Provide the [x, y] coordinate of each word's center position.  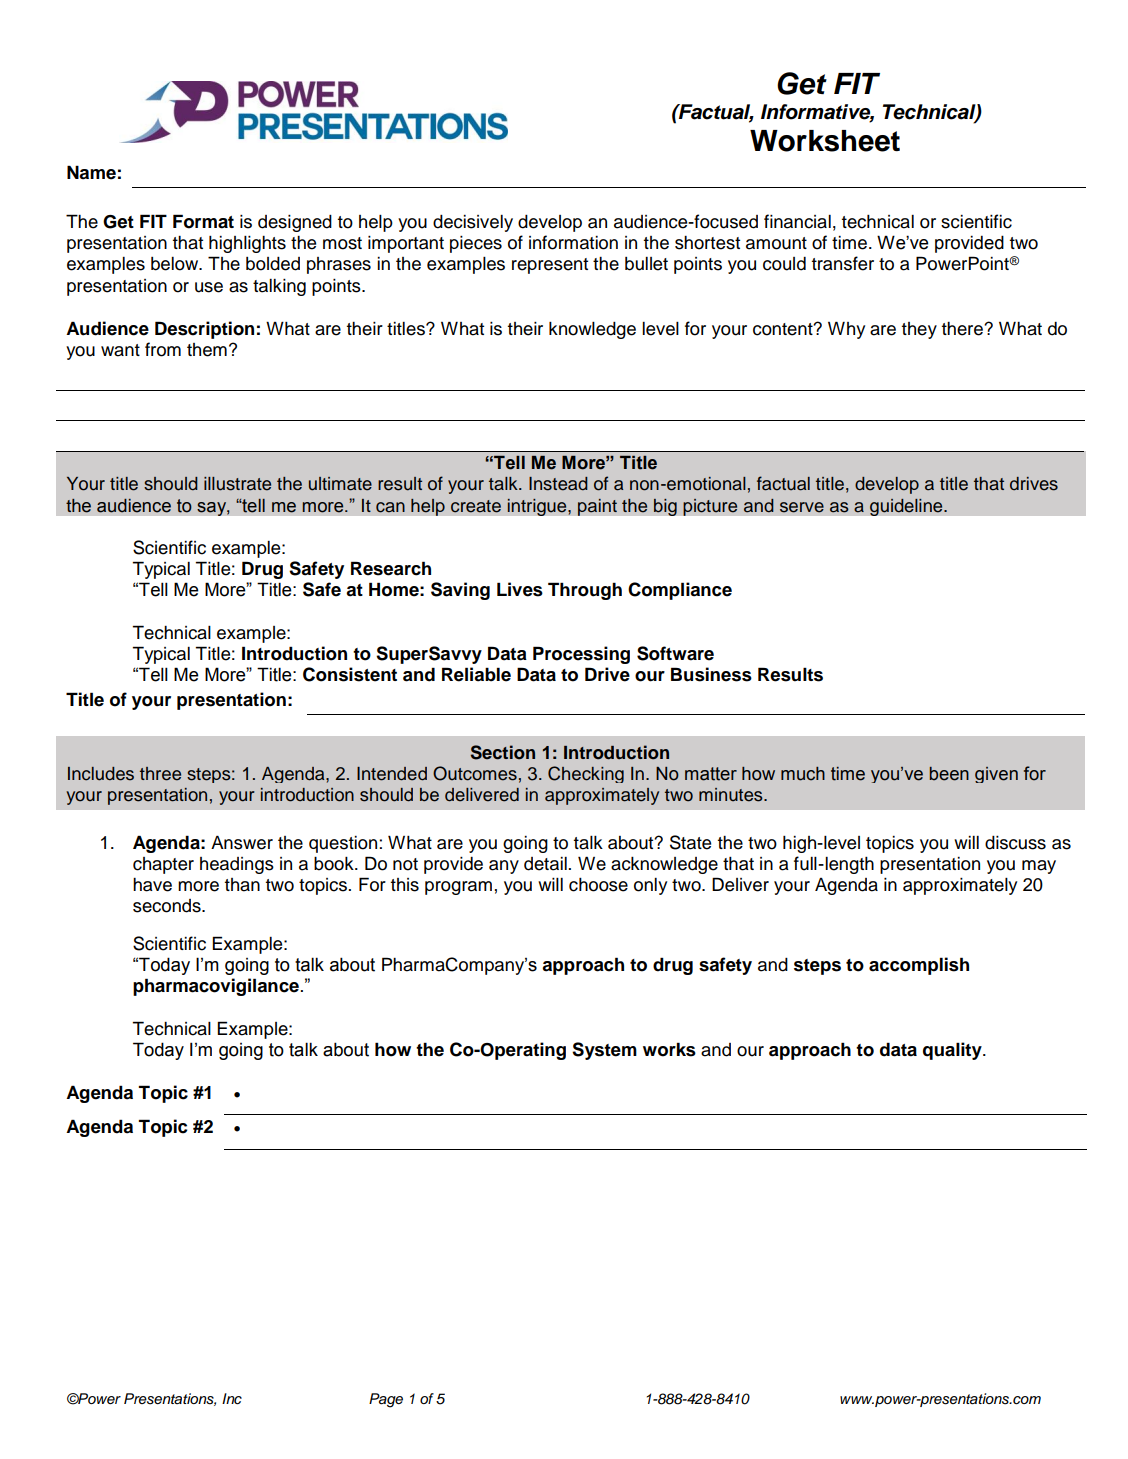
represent [550, 266]
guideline [907, 507]
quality [953, 1051]
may [1039, 867]
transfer [843, 263]
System [604, 1051]
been [949, 774]
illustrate [237, 484]
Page [386, 1400]
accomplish [919, 966]
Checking [586, 774]
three [160, 774]
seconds [168, 906]
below [176, 264]
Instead [558, 484]
